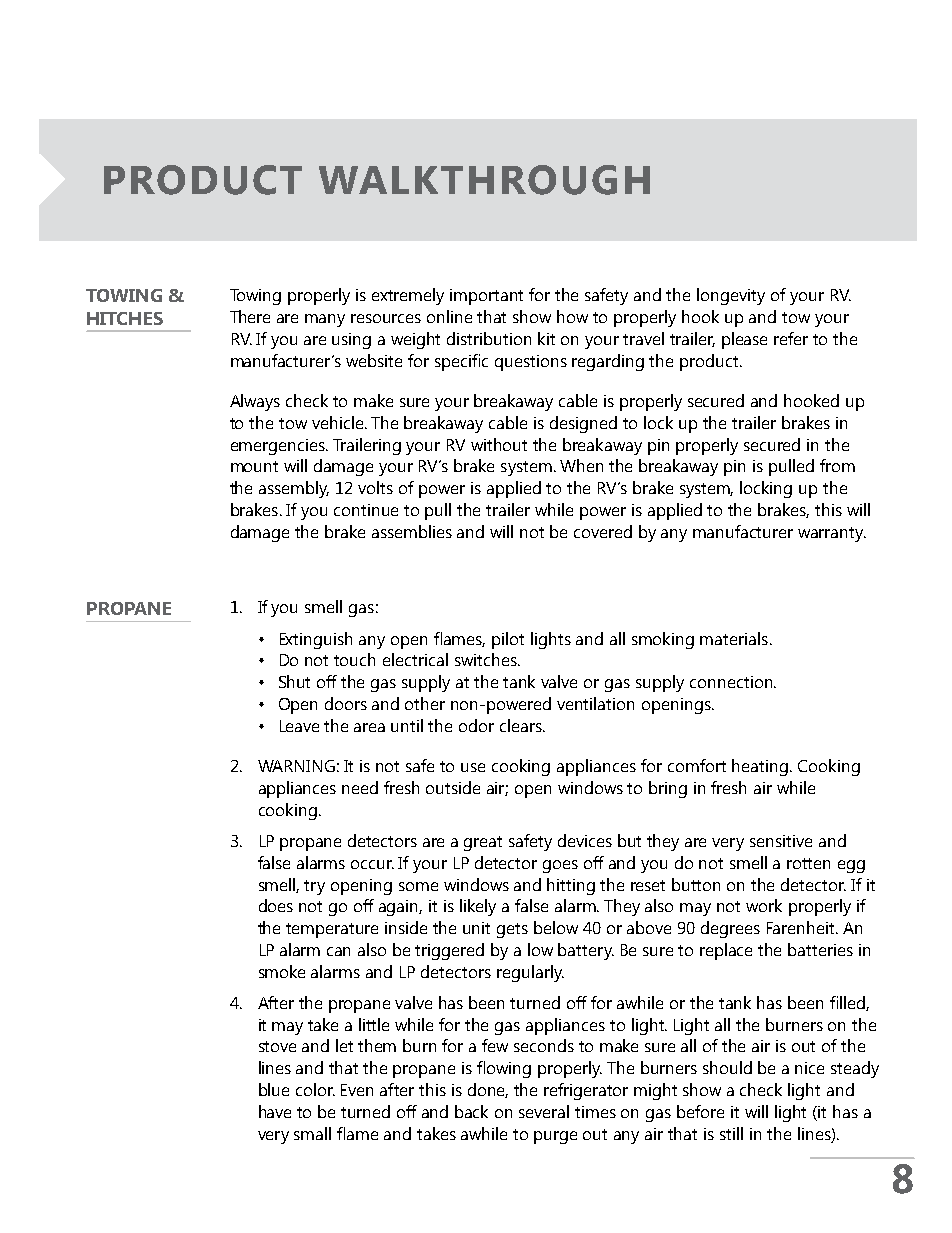 The width and height of the image is (952, 1233). I want to click on materials, so click(734, 638).
